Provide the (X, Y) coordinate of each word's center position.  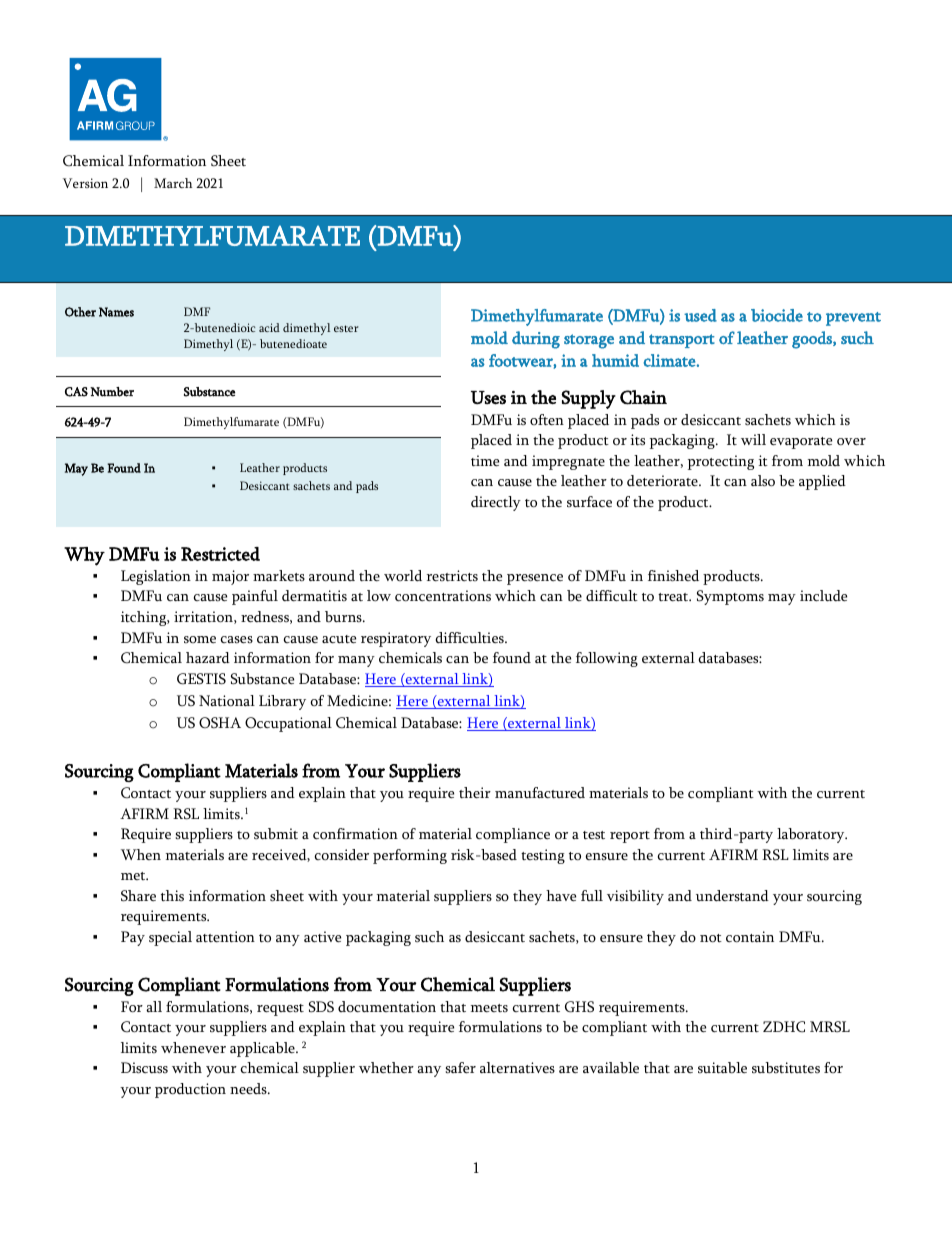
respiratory (396, 639)
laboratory (812, 835)
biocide (777, 315)
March (173, 183)
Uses (488, 398)
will (753, 439)
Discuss (144, 1068)
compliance (513, 835)
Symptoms (730, 597)
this (172, 895)
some (200, 639)
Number (112, 392)
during (536, 340)
